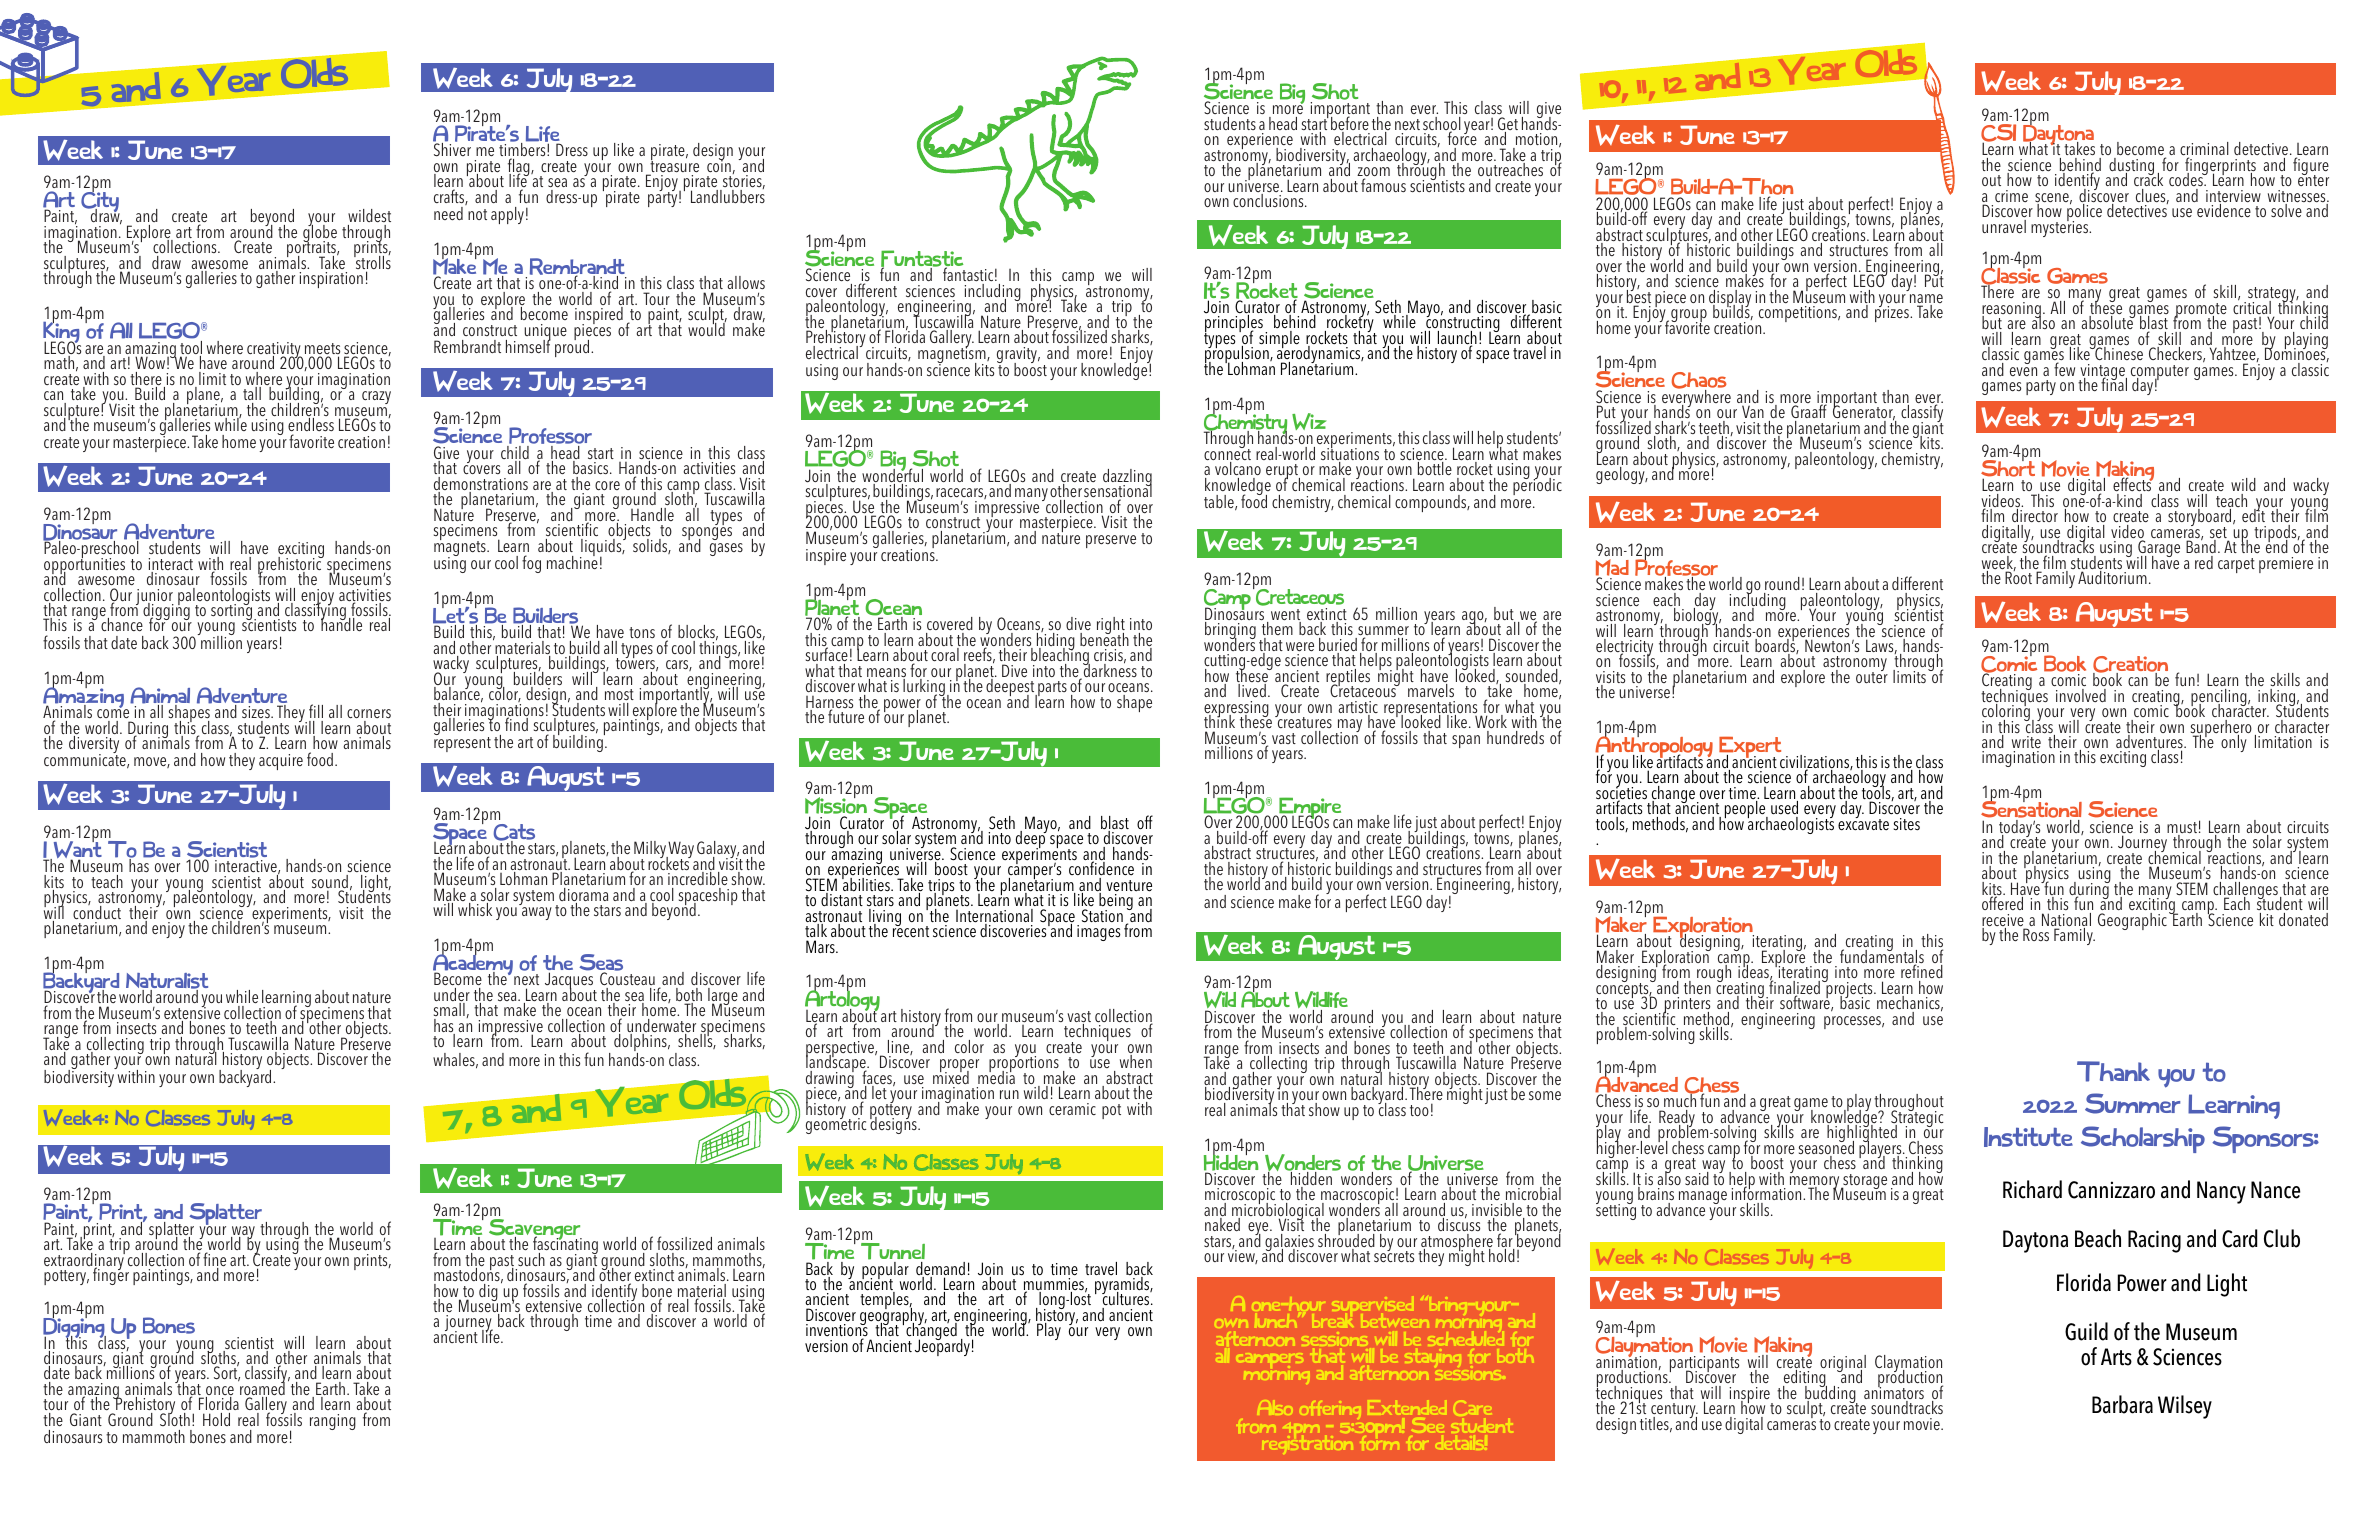  I want to click on acquire, so click(281, 762).
